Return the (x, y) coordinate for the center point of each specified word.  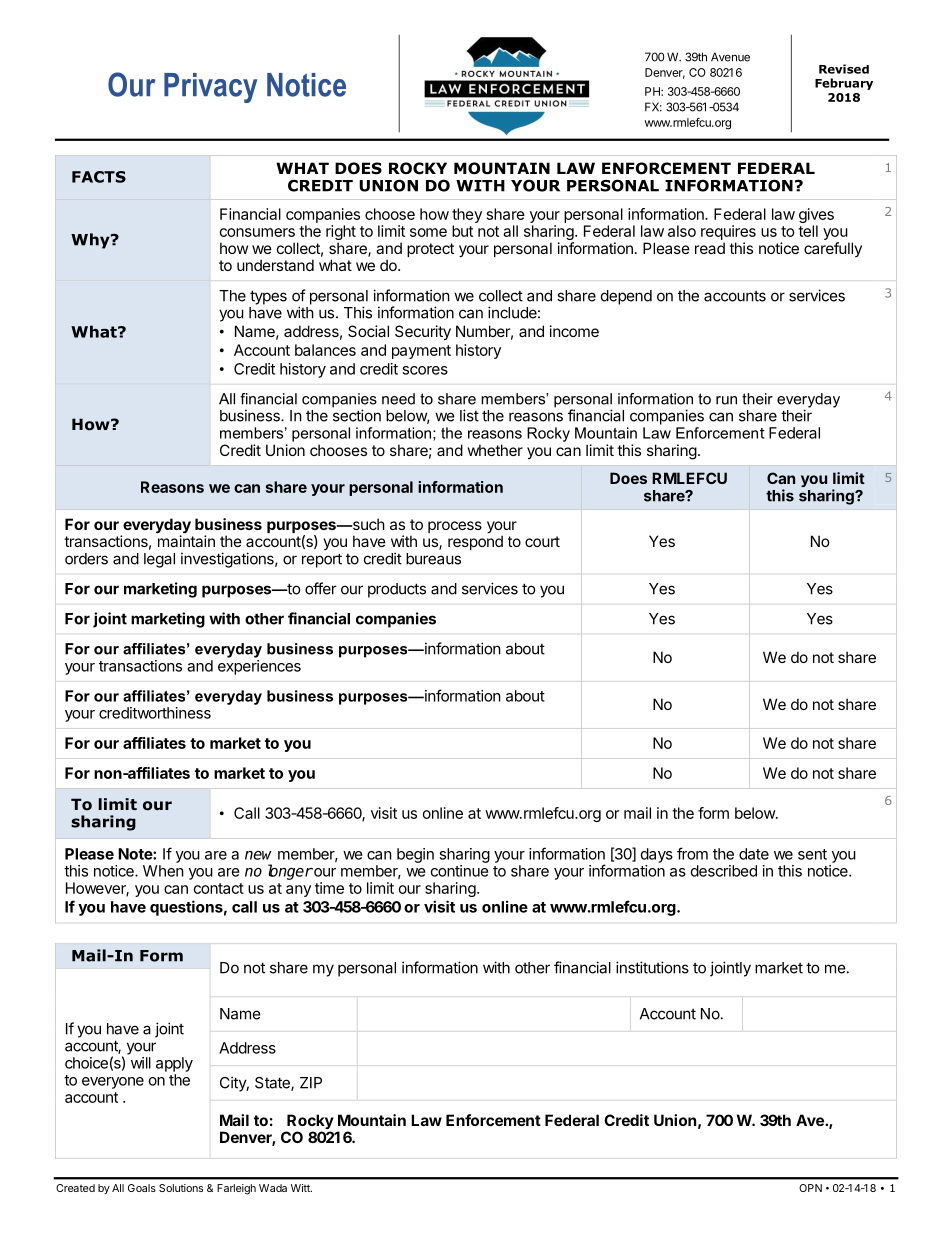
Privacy (210, 88)
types (268, 297)
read (710, 248)
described (724, 871)
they (467, 217)
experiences (259, 667)
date (754, 854)
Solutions (181, 1188)
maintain (186, 541)
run (726, 400)
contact (219, 888)
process (455, 527)
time (329, 888)
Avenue (730, 57)
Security (423, 332)
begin (415, 855)
